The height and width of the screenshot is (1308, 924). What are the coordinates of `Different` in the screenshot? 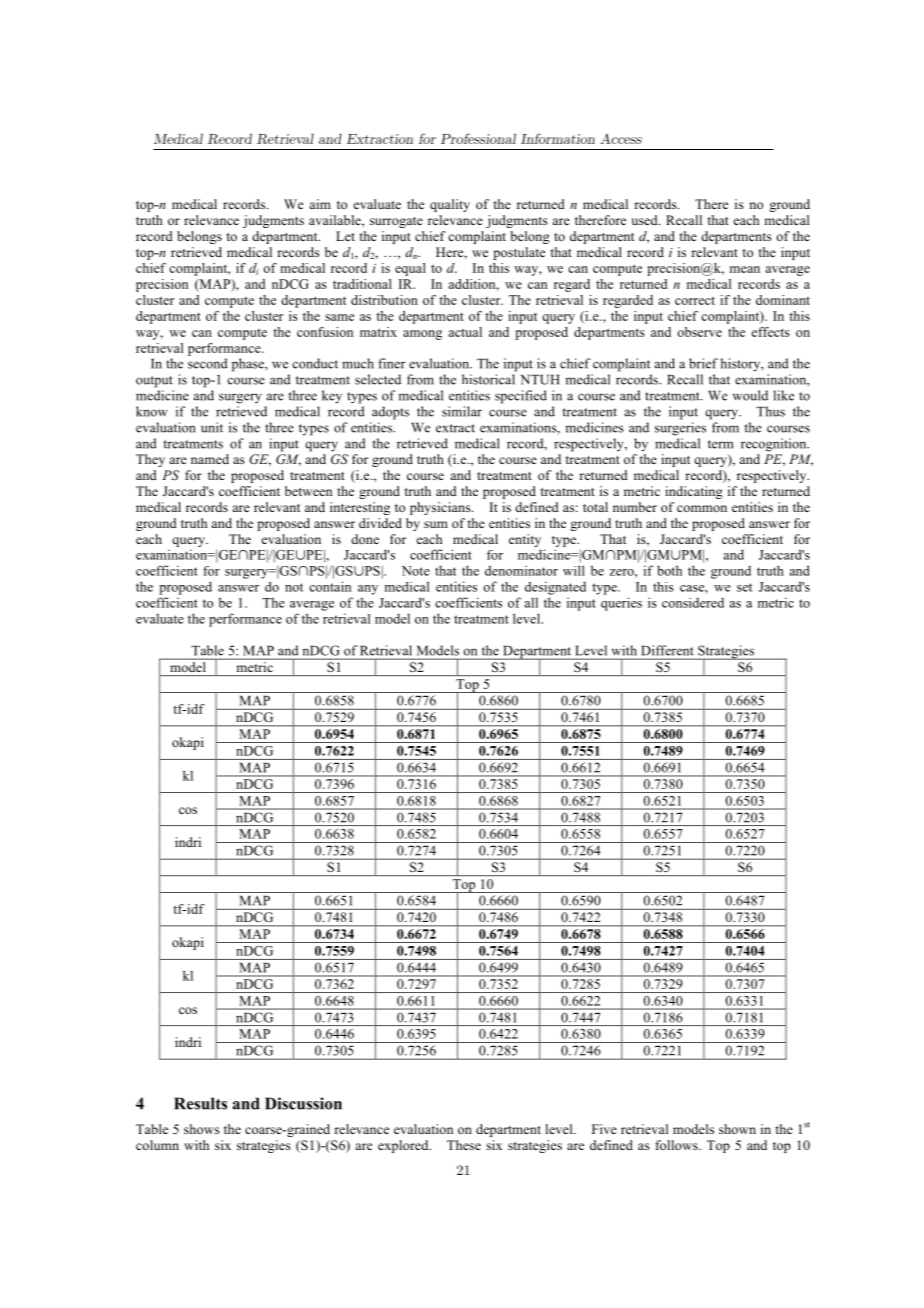 It's located at (668, 650).
